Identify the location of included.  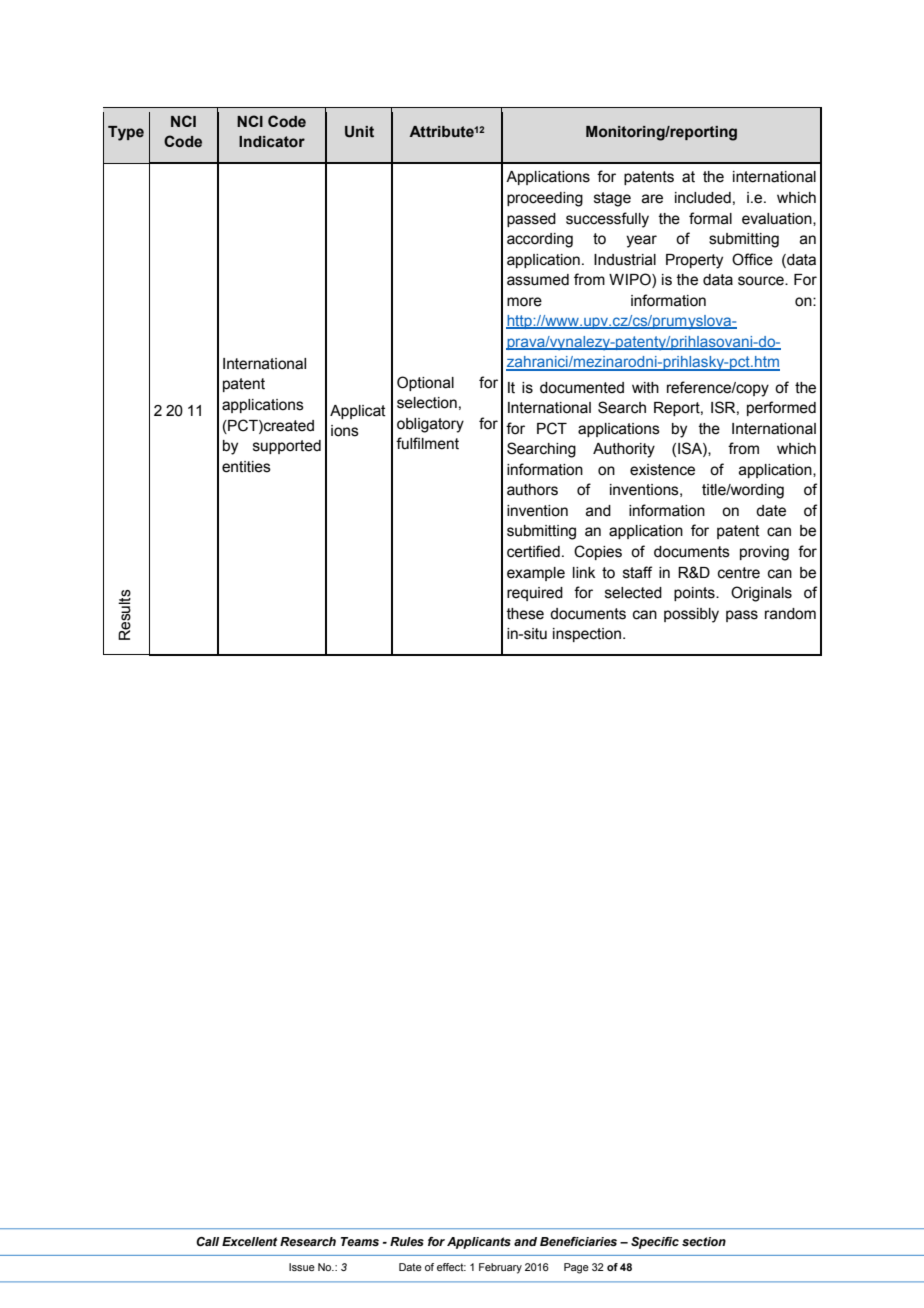
(703, 198).
